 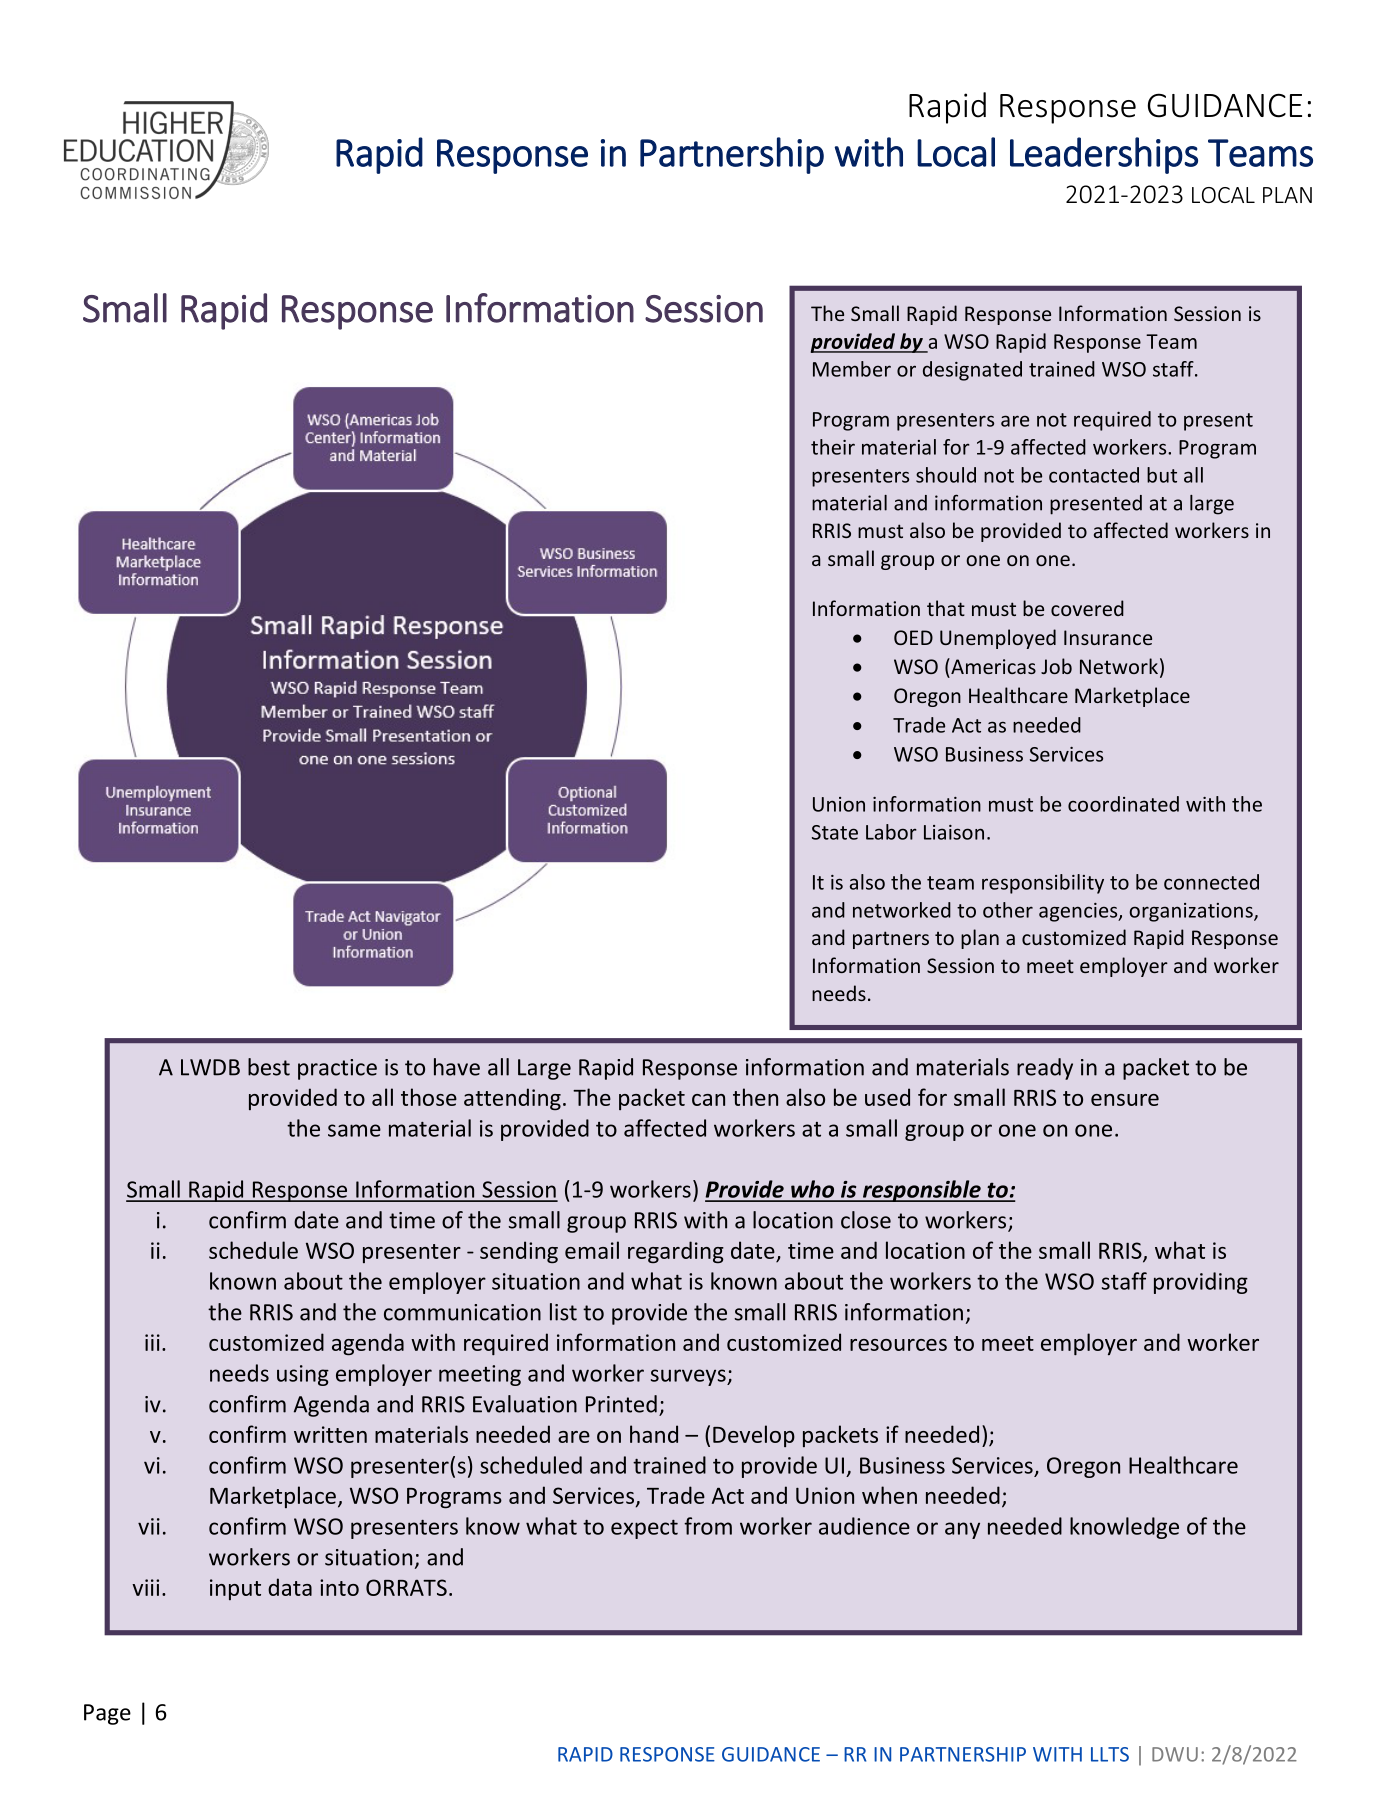 What do you see at coordinates (269, 1067) in the document?
I see `best` at bounding box center [269, 1067].
